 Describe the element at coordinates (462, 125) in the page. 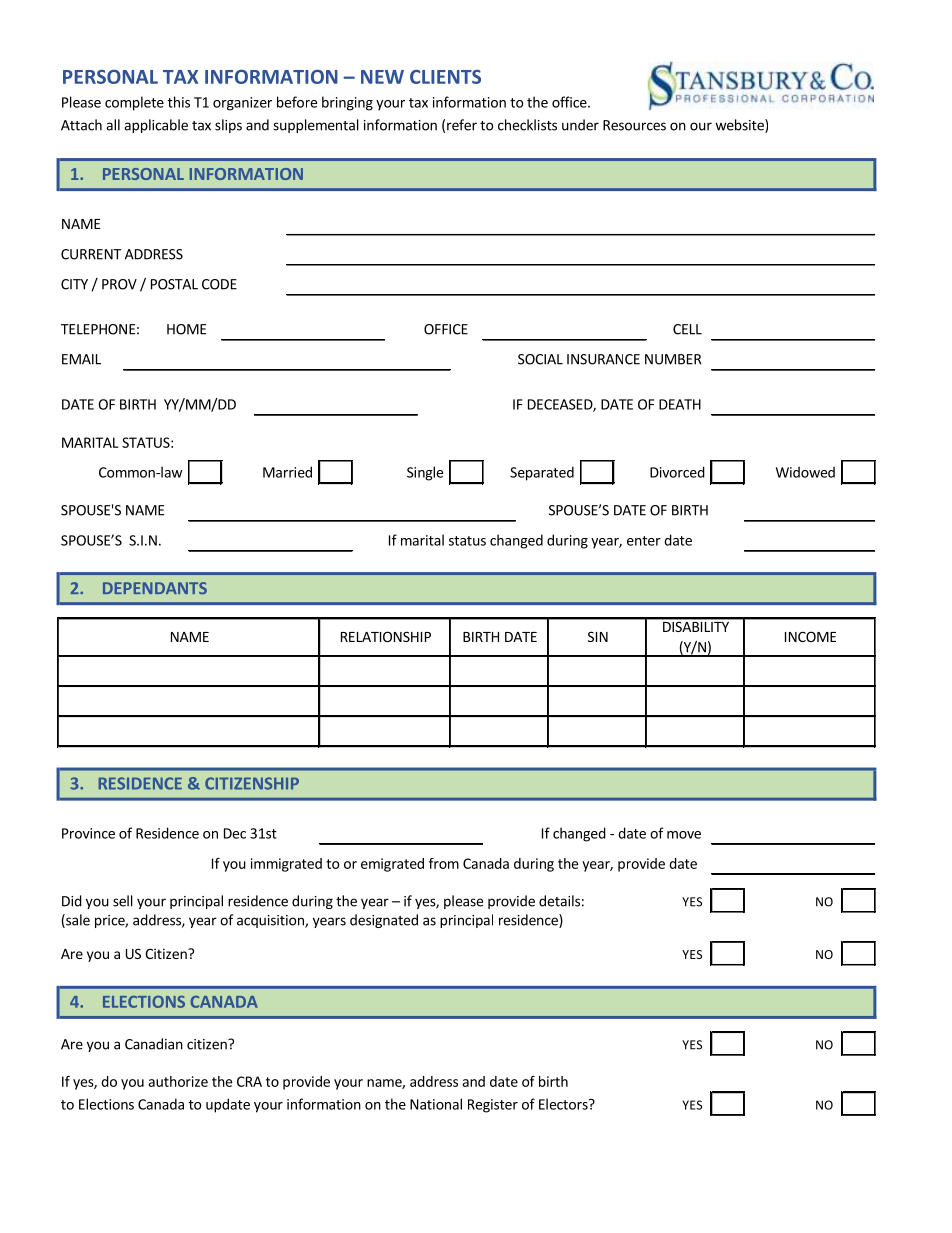

I see `refer` at that location.
